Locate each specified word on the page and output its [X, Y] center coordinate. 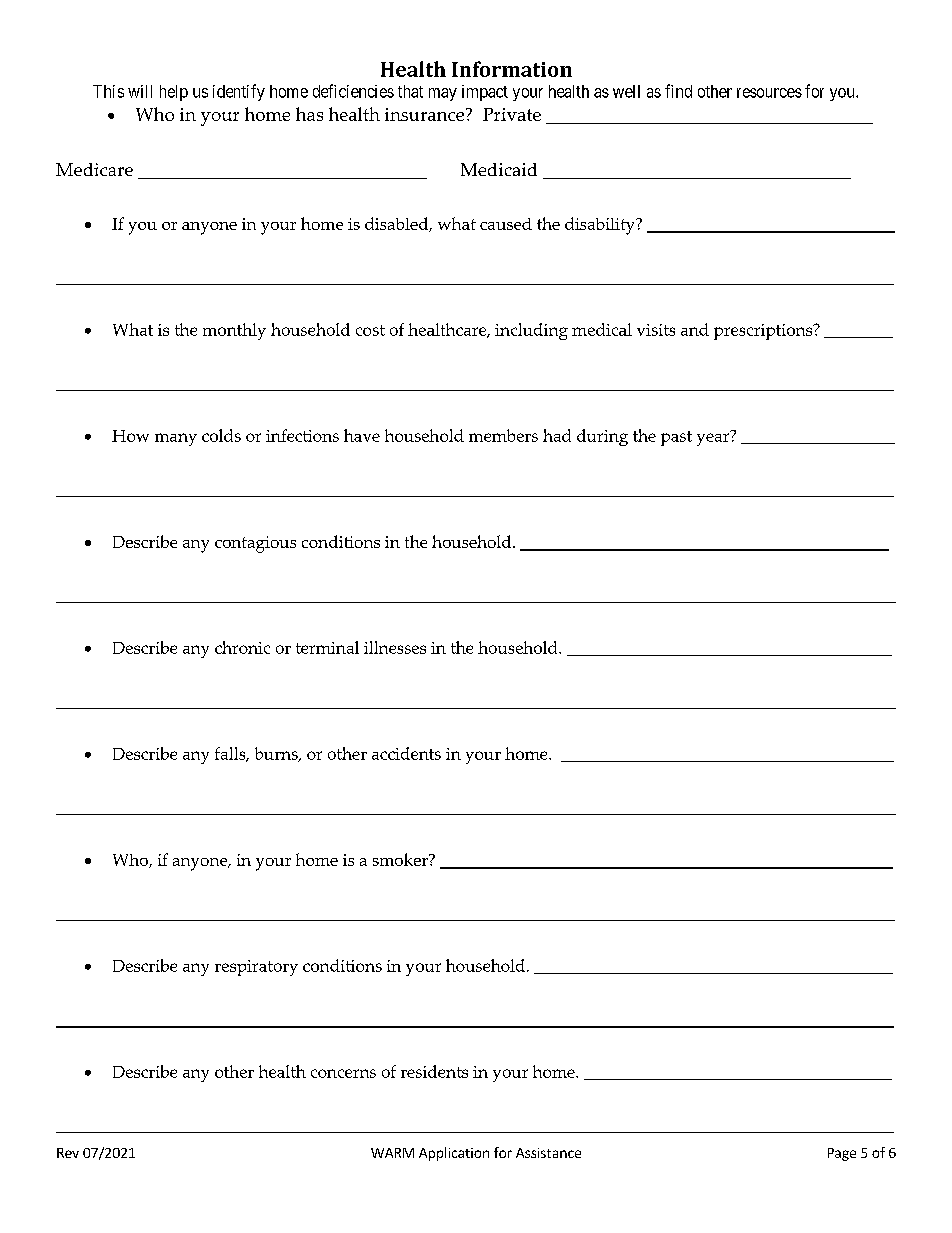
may [443, 94]
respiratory [256, 968]
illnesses [395, 647]
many [176, 439]
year [714, 438]
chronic [242, 647]
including [531, 331]
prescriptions [764, 332]
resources [769, 93]
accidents [406, 753]
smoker [401, 859]
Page [842, 1154]
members [503, 435]
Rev [68, 1153]
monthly [234, 331]
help [174, 93]
